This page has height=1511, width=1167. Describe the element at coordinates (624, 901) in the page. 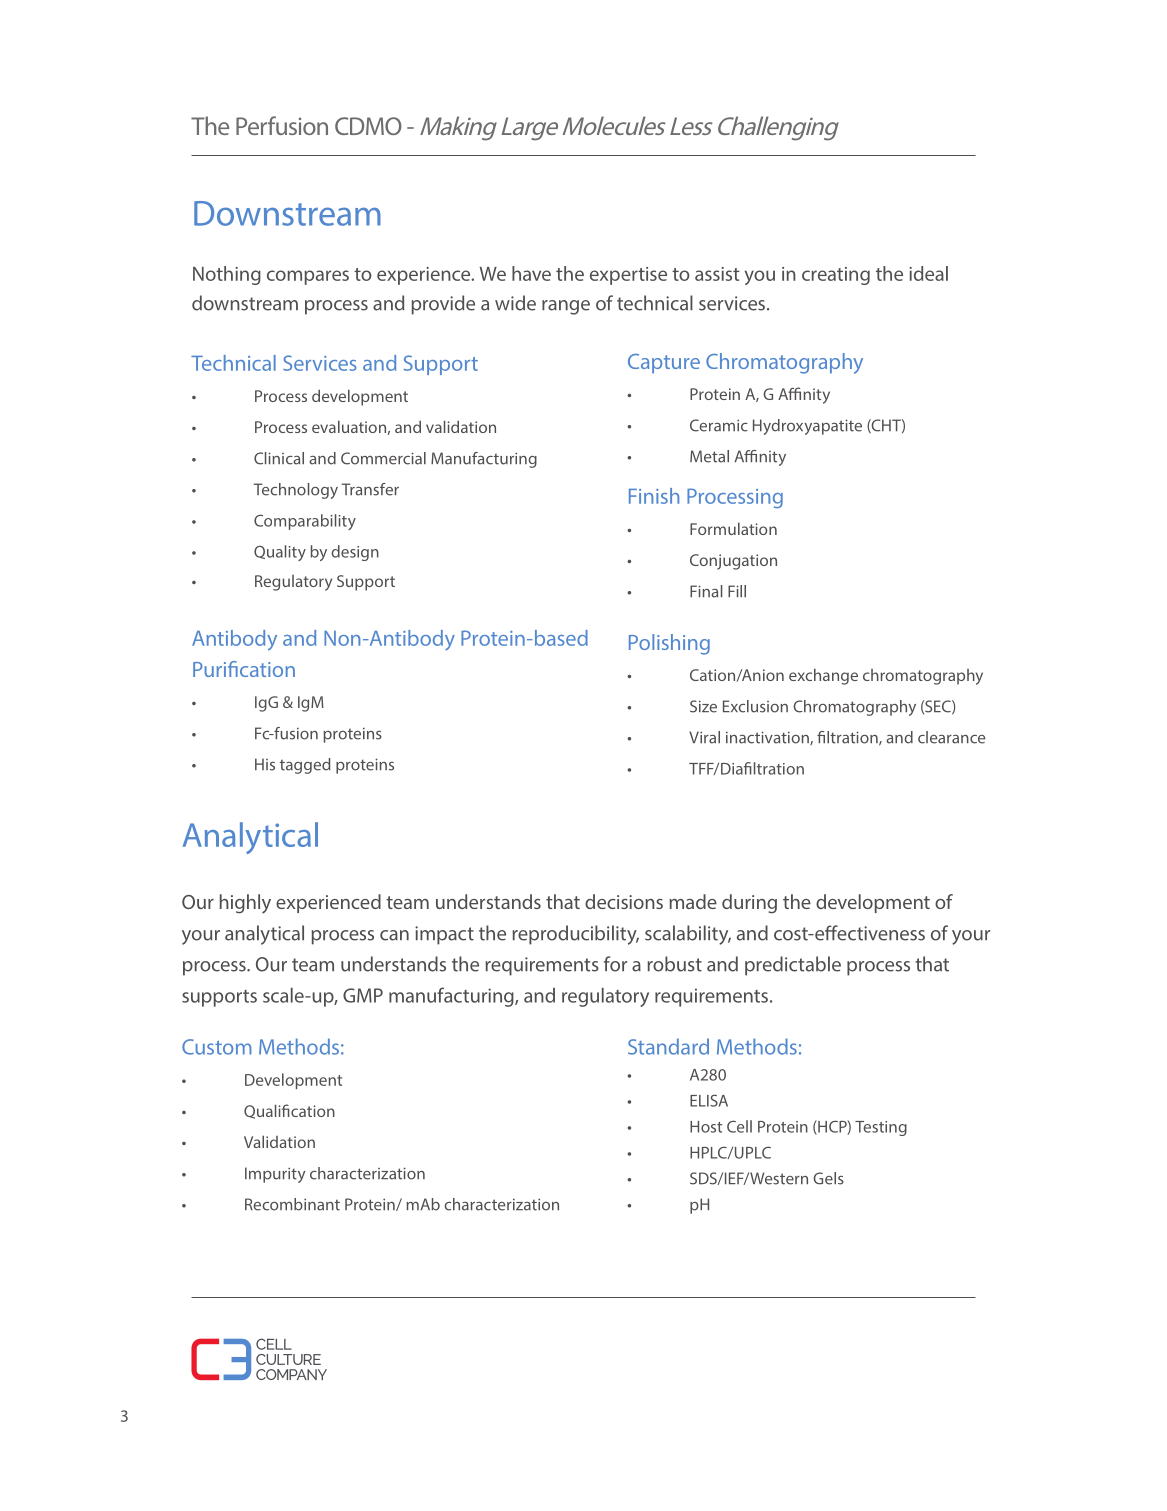

I see `decisions` at that location.
